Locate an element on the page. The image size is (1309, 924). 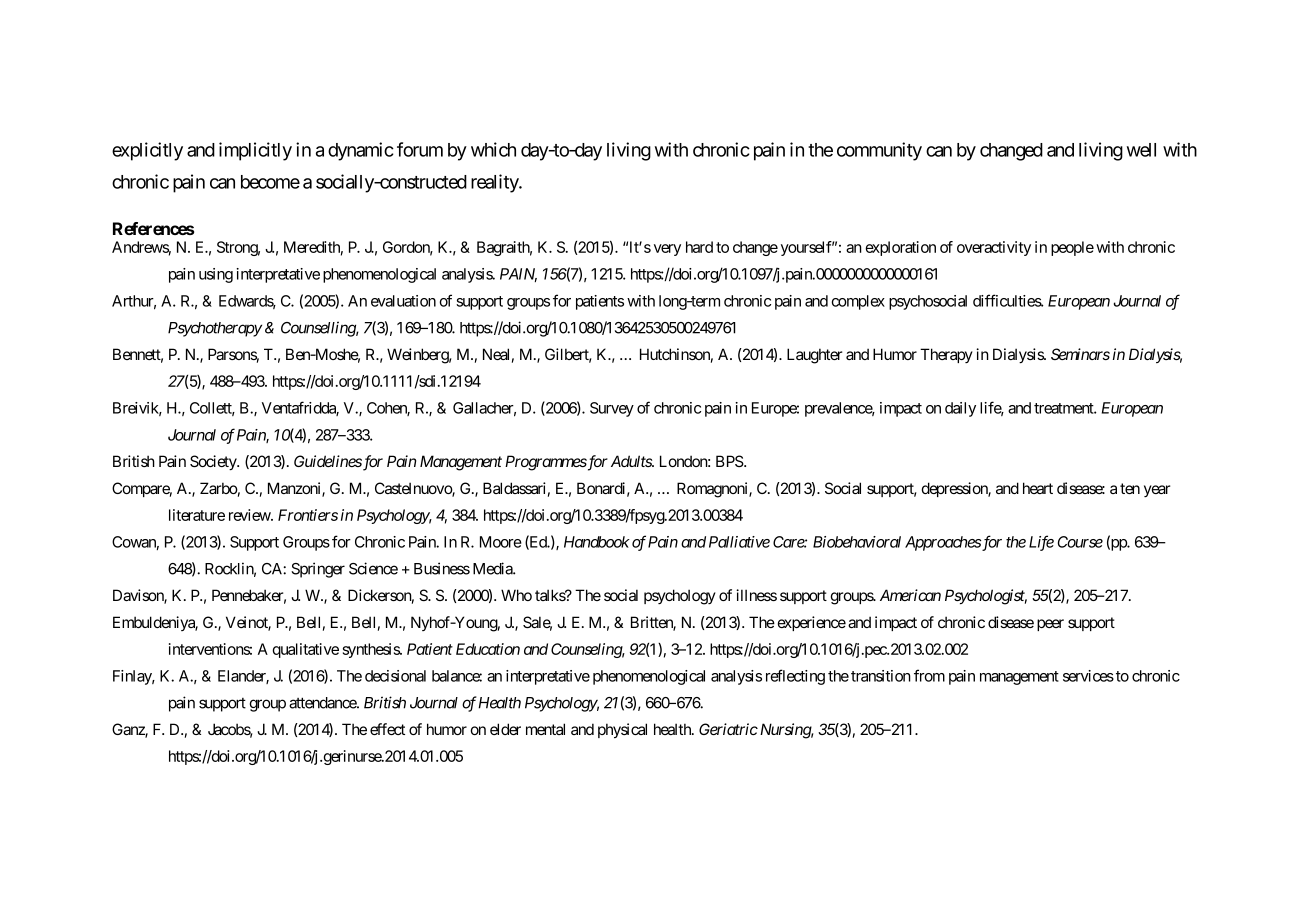
Society is located at coordinates (214, 462).
